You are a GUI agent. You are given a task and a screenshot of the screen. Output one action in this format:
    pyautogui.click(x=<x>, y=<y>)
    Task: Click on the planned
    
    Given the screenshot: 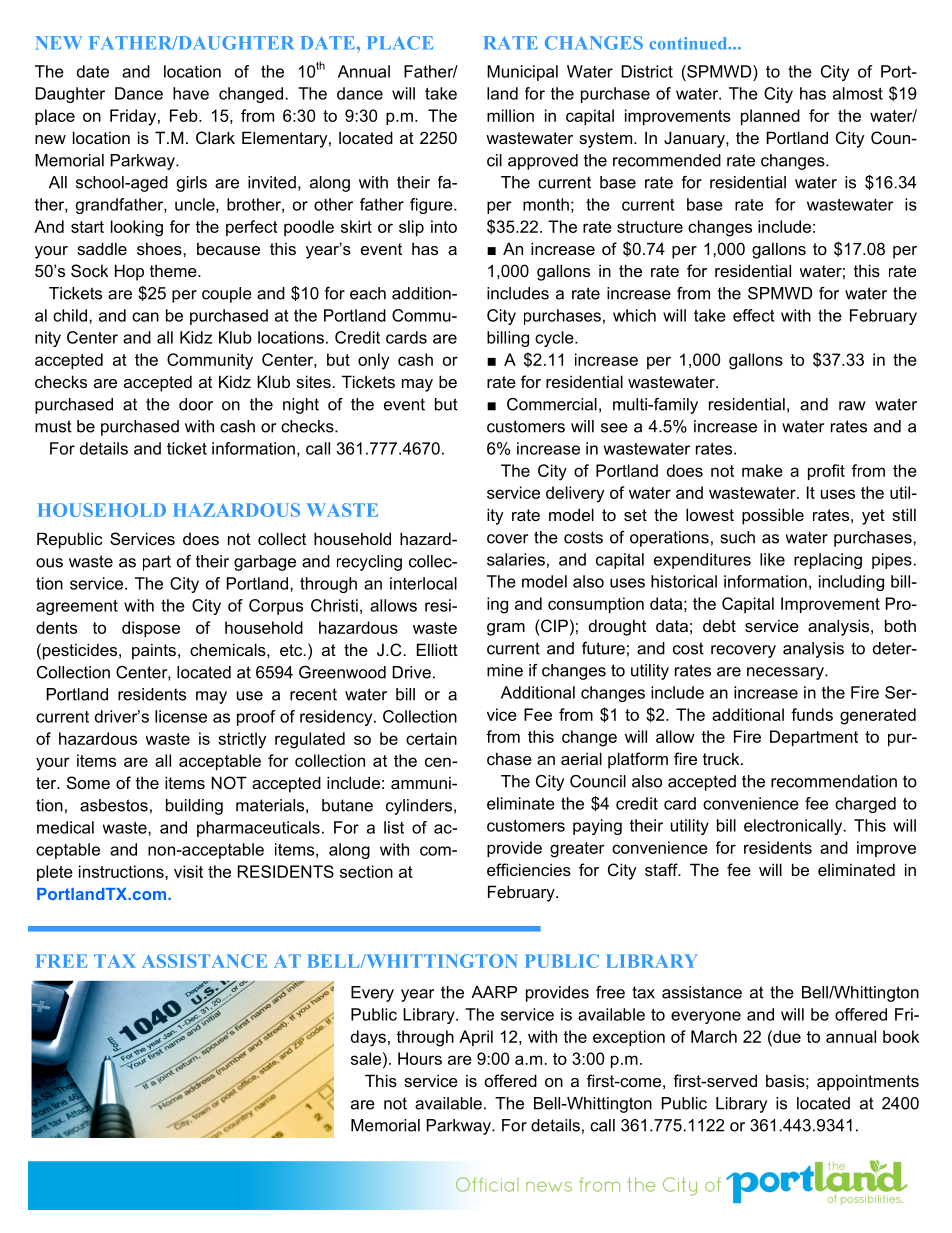 What is the action you would take?
    pyautogui.click(x=770, y=117)
